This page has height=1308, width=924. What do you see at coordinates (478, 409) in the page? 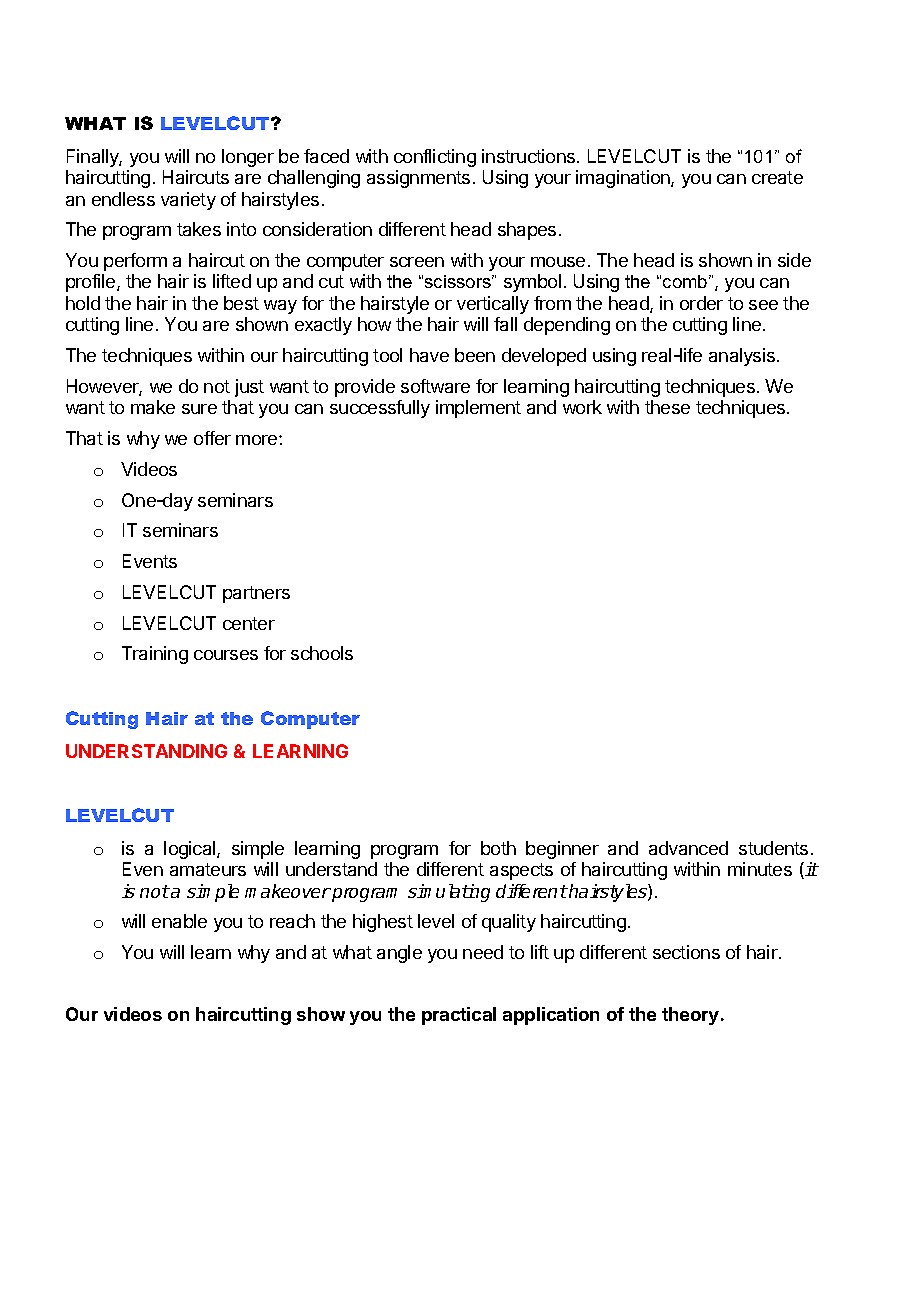
I see `implement` at bounding box center [478, 409].
